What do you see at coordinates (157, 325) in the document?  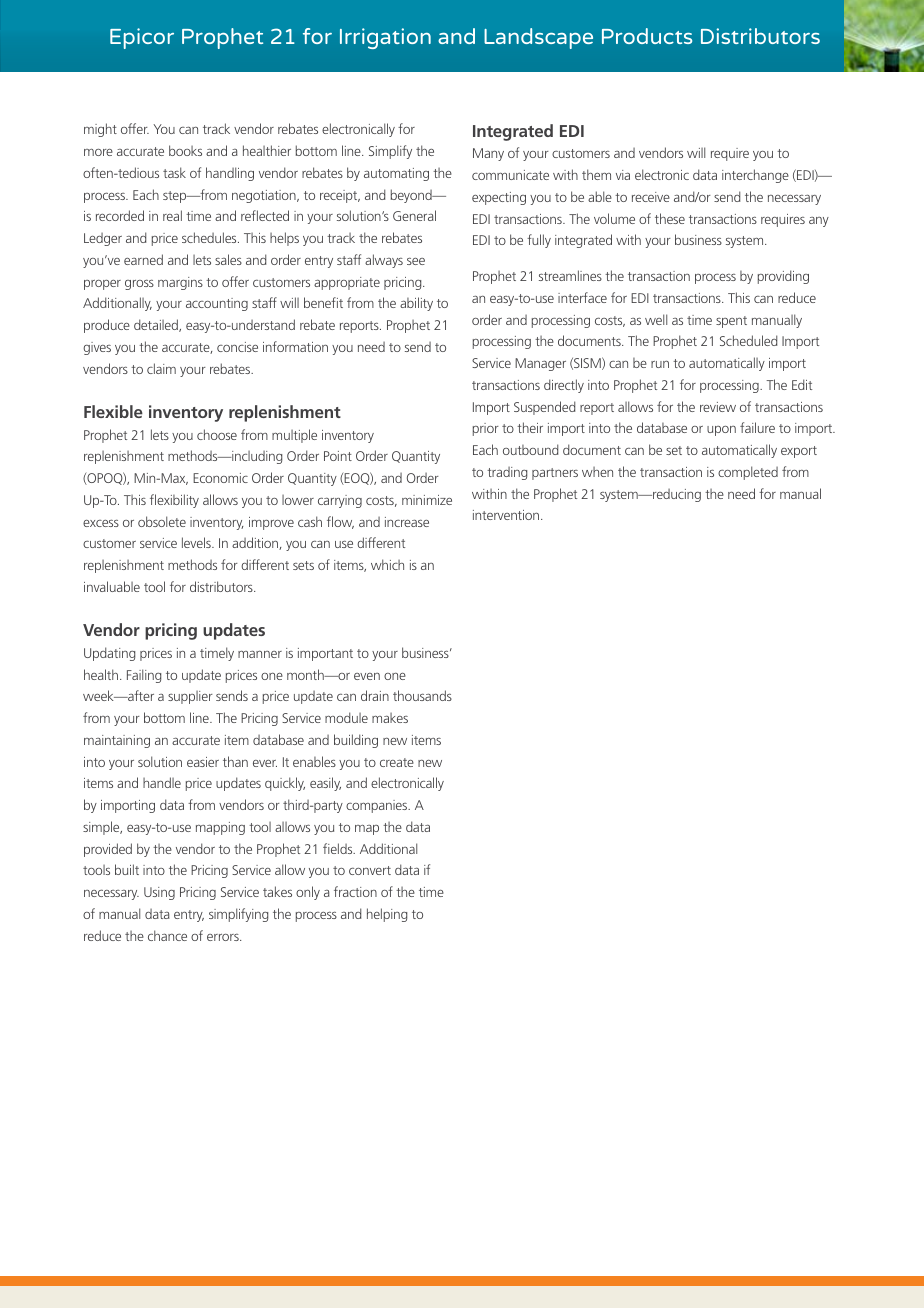 I see `detailed` at bounding box center [157, 325].
